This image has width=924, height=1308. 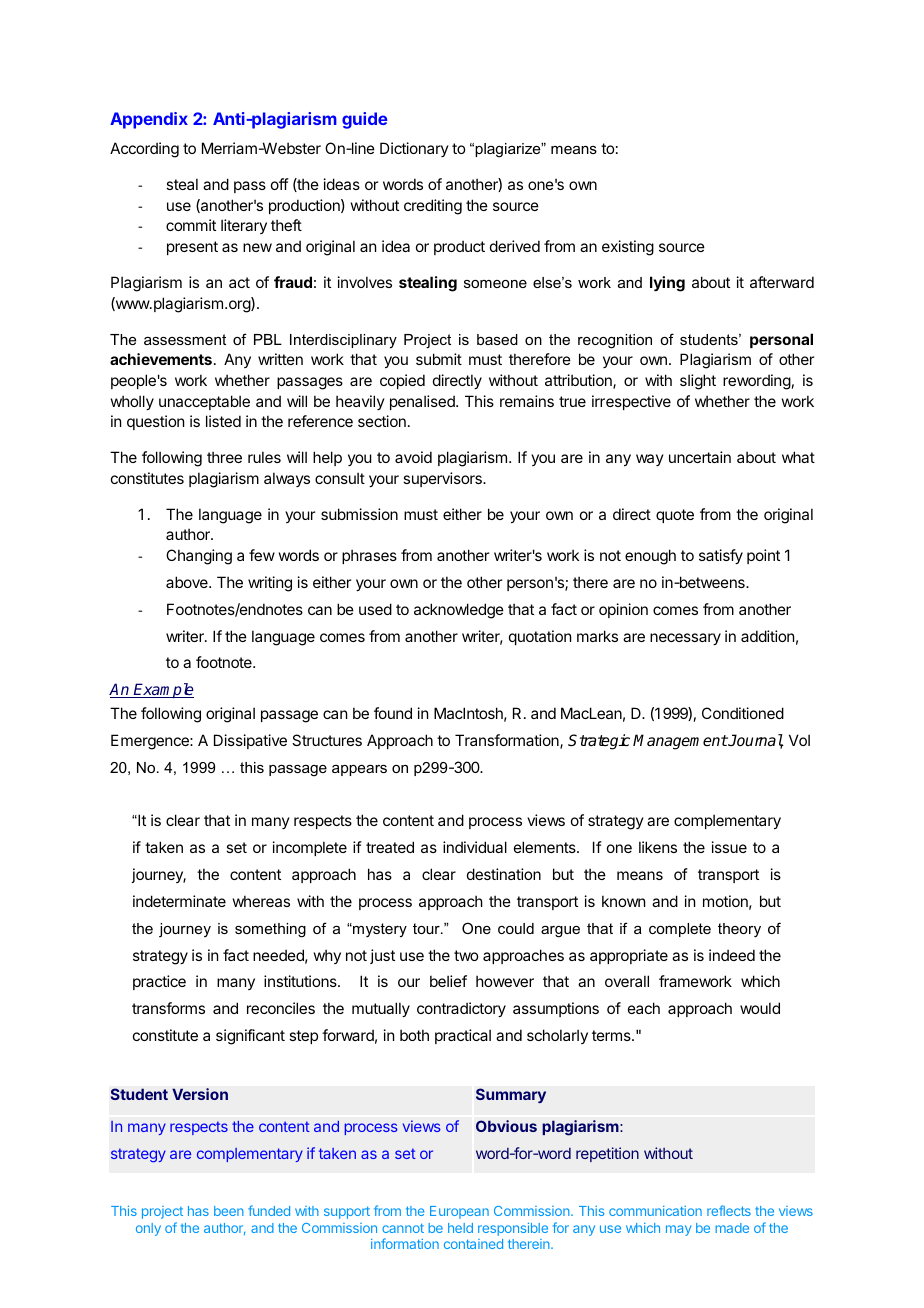 What do you see at coordinates (729, 847) in the image?
I see `issue` at bounding box center [729, 847].
